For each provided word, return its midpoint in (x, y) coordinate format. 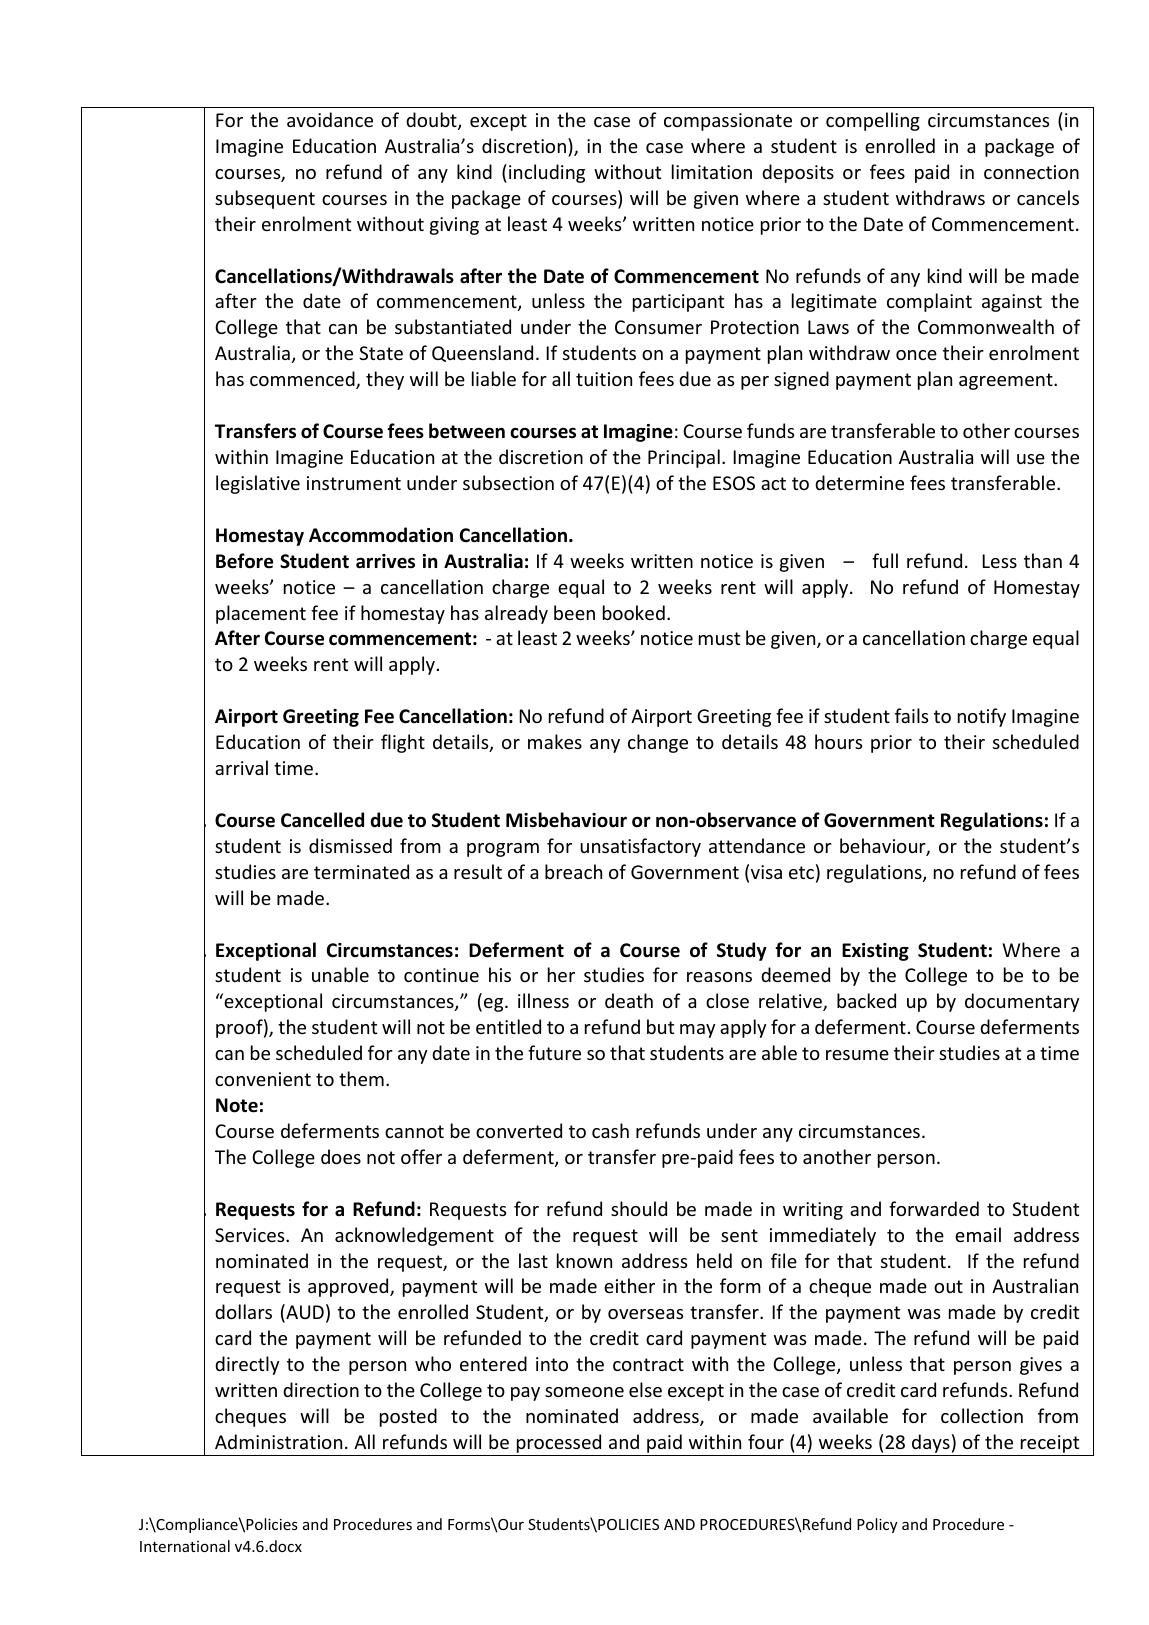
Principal (684, 458)
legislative (258, 484)
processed (559, 1445)
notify (982, 717)
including (547, 173)
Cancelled (322, 820)
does (341, 1156)
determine (859, 482)
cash (610, 1130)
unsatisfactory (640, 847)
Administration (278, 1441)
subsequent (265, 199)
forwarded (934, 1208)
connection (1031, 172)
